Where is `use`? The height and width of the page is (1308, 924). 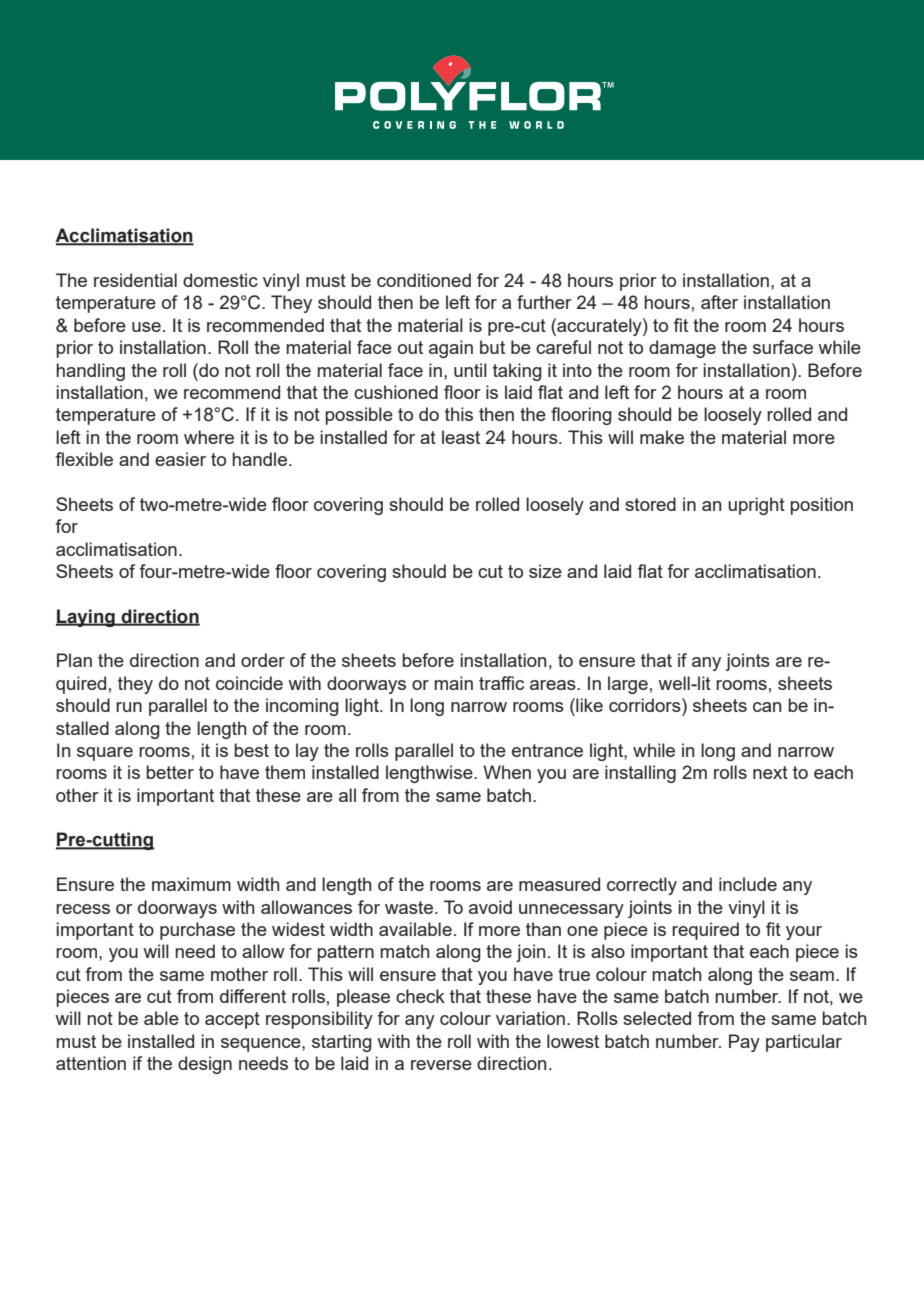
use is located at coordinates (146, 327).
